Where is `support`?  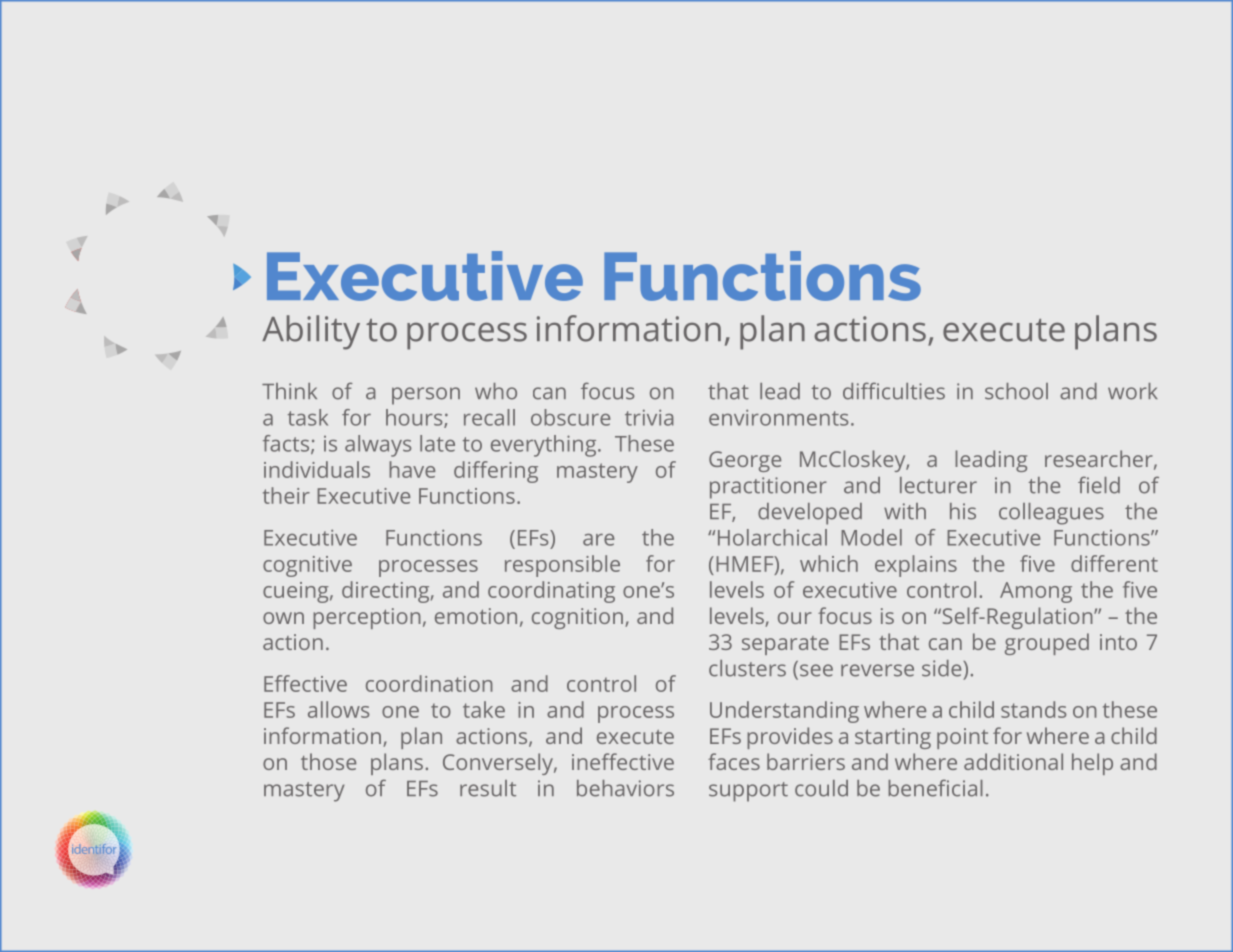 support is located at coordinates (748, 792).
